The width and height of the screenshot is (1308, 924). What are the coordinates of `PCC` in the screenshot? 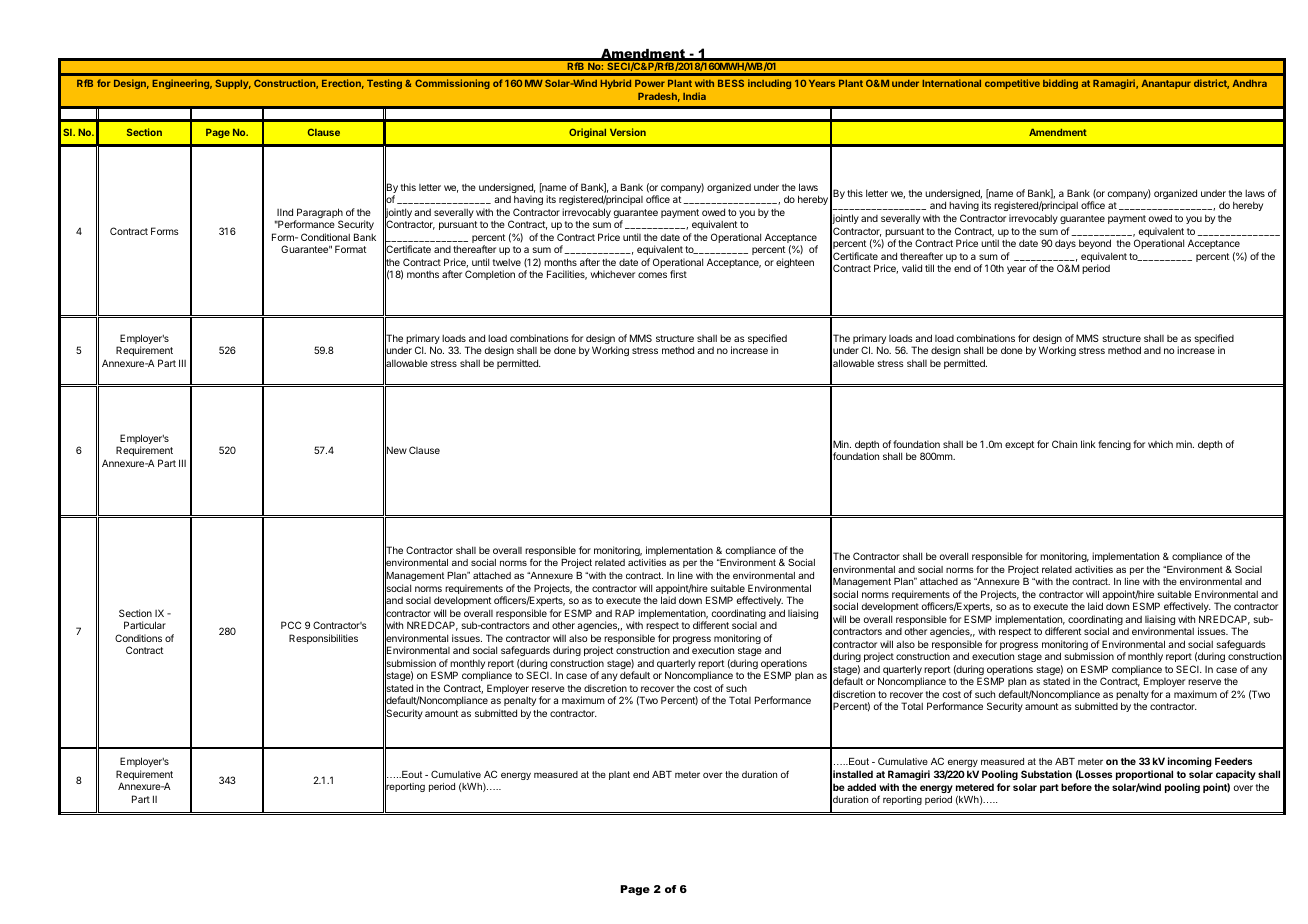 It's located at (291, 625).
